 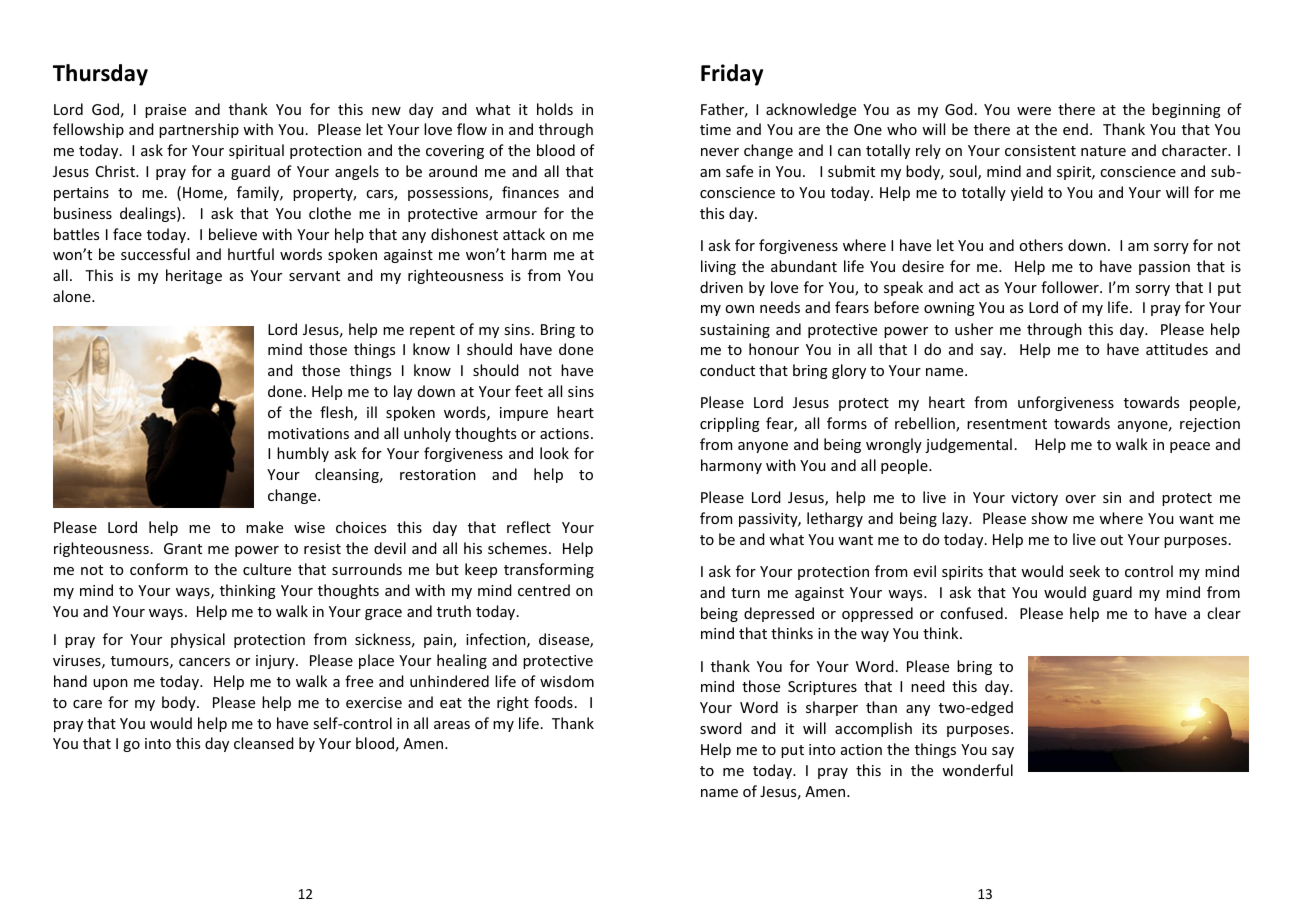 I want to click on were, so click(x=1034, y=111).
